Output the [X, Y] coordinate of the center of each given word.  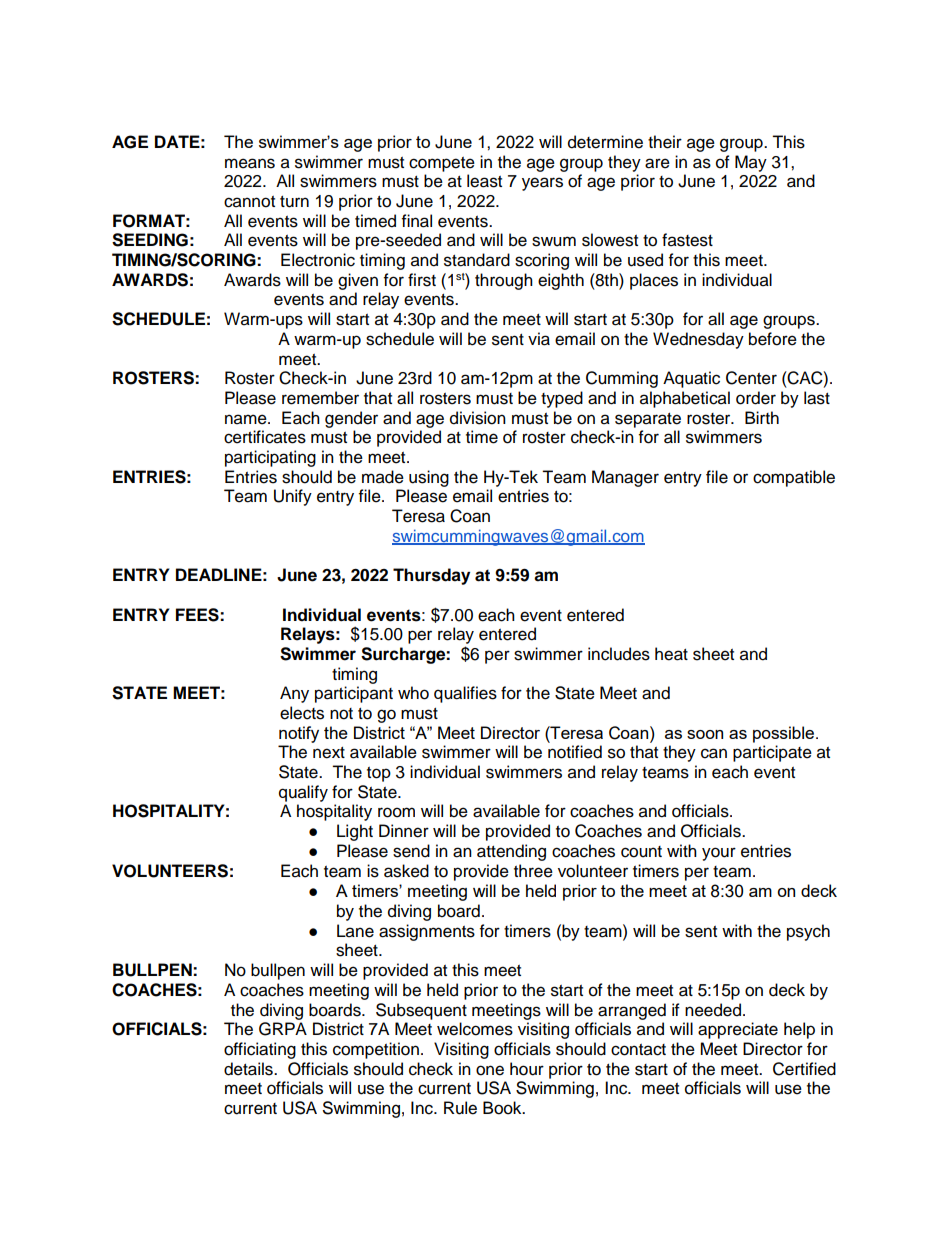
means [250, 163]
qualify [303, 793]
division [478, 418]
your [719, 854]
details [249, 1069]
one [490, 1070]
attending [511, 852]
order [756, 398]
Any [294, 694]
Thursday [431, 576]
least [484, 181]
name [247, 419]
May [751, 163]
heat [671, 654]
